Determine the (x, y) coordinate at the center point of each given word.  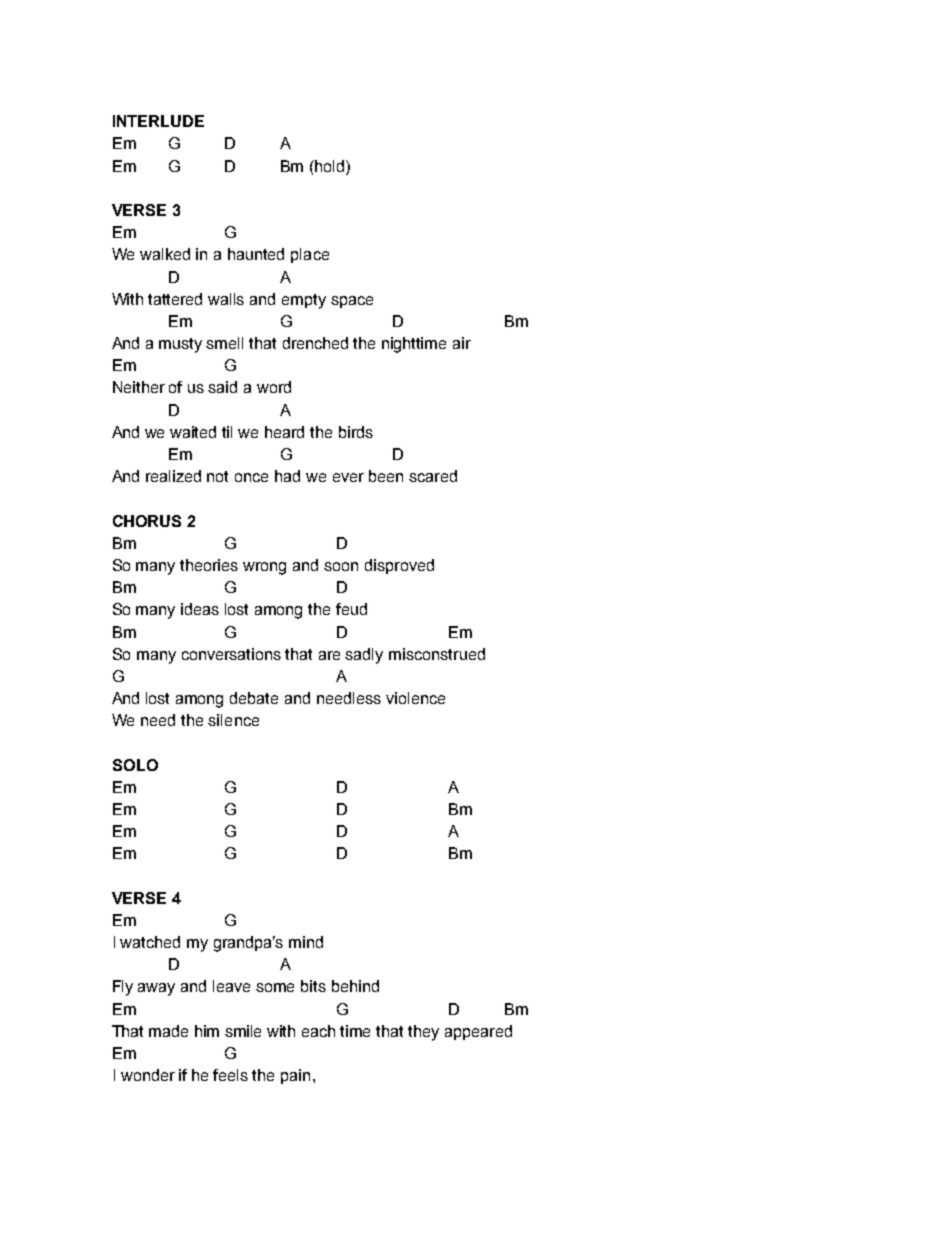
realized (173, 476)
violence (415, 698)
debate (254, 698)
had (287, 476)
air (462, 343)
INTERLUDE (158, 121)
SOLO (135, 765)
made (168, 1031)
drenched (315, 343)
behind (355, 986)
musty (180, 345)
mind (306, 942)
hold (330, 166)
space (352, 302)
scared (433, 476)
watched (150, 942)
